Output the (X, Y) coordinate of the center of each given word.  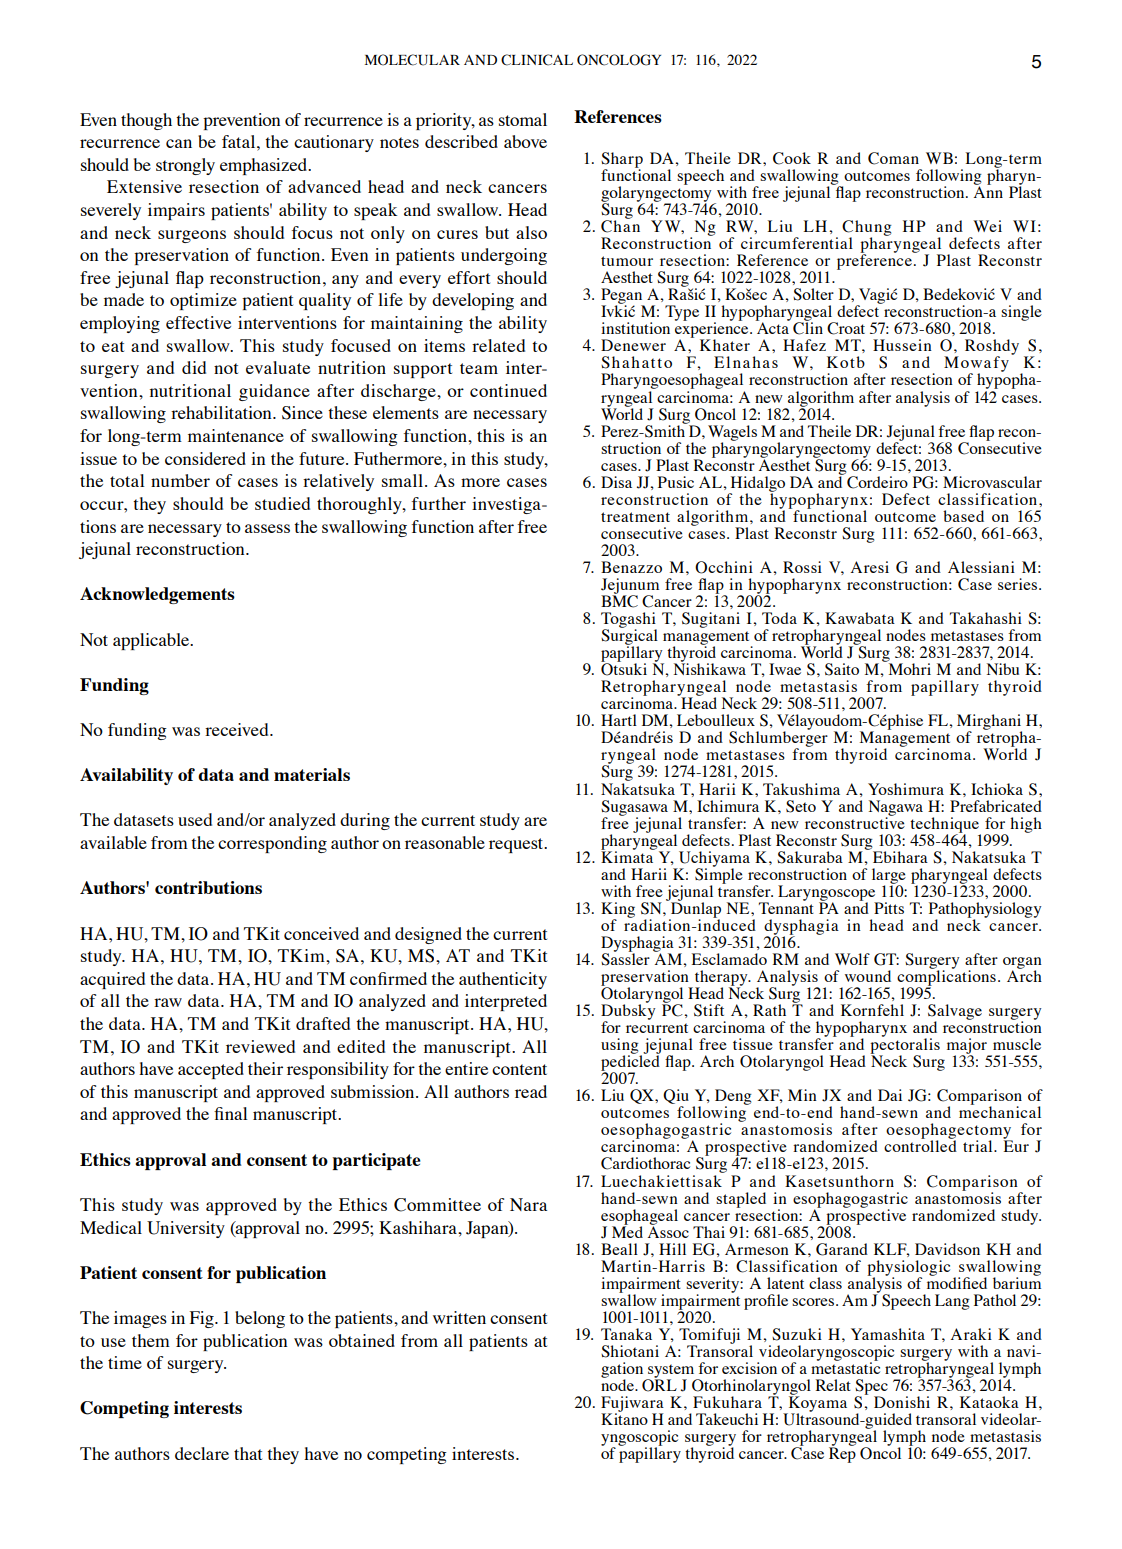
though (146, 121)
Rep (842, 1454)
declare (202, 1453)
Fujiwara (632, 1405)
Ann (988, 191)
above (525, 141)
